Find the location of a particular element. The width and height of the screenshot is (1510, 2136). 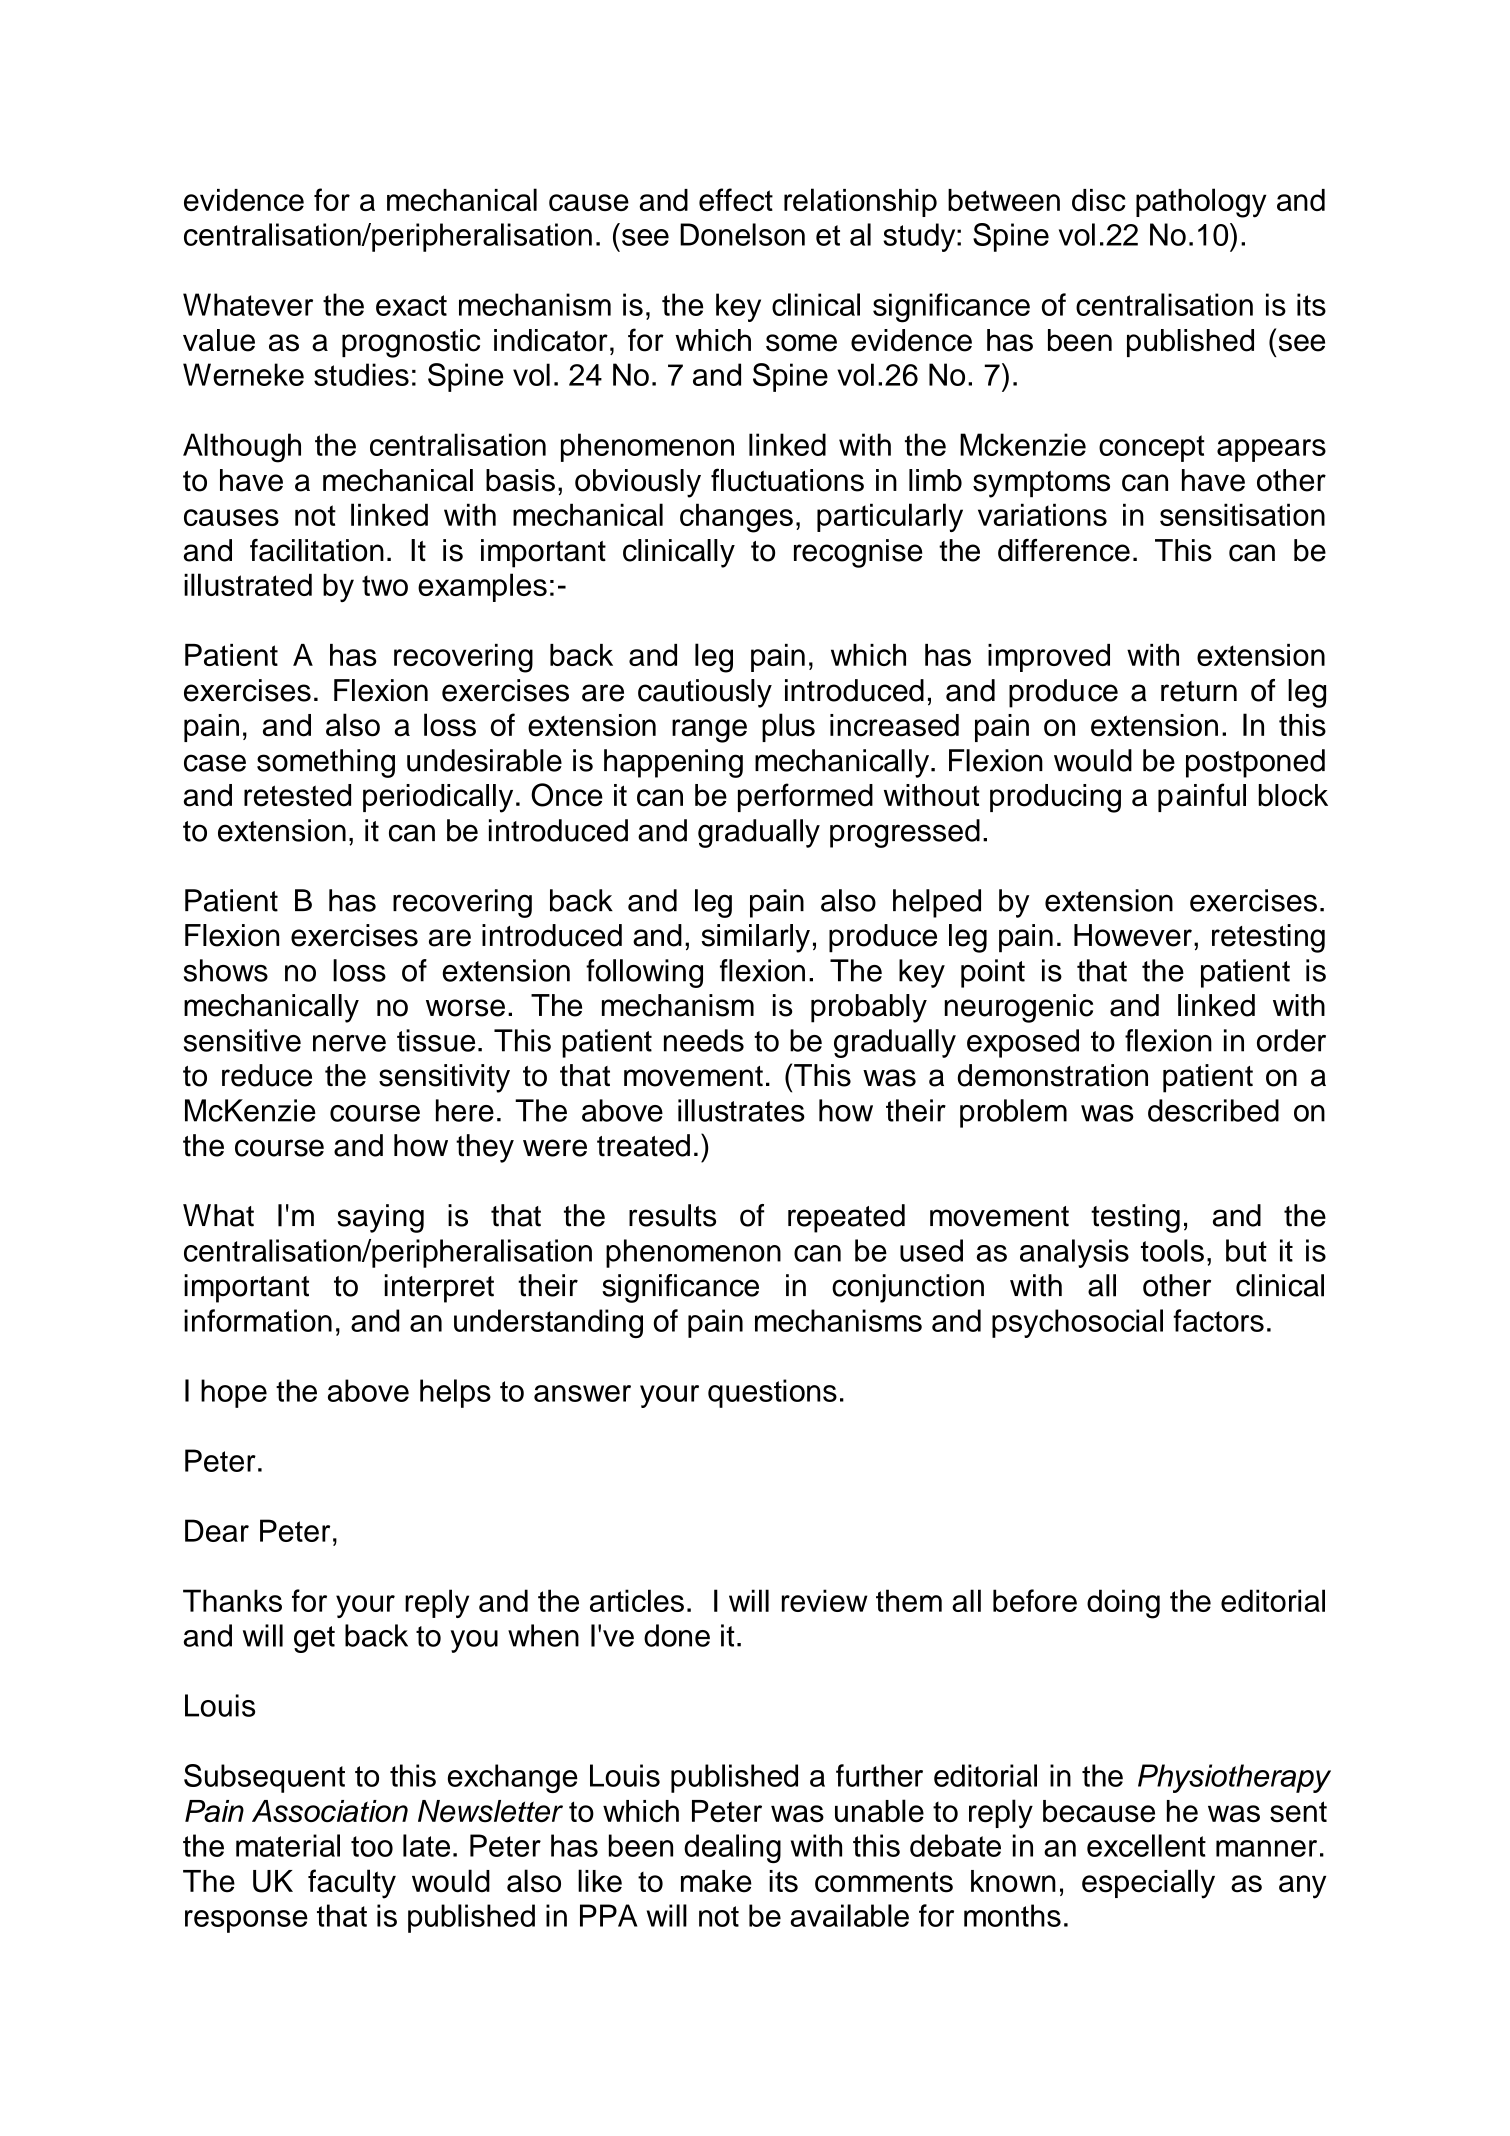

dealing is located at coordinates (732, 1848).
